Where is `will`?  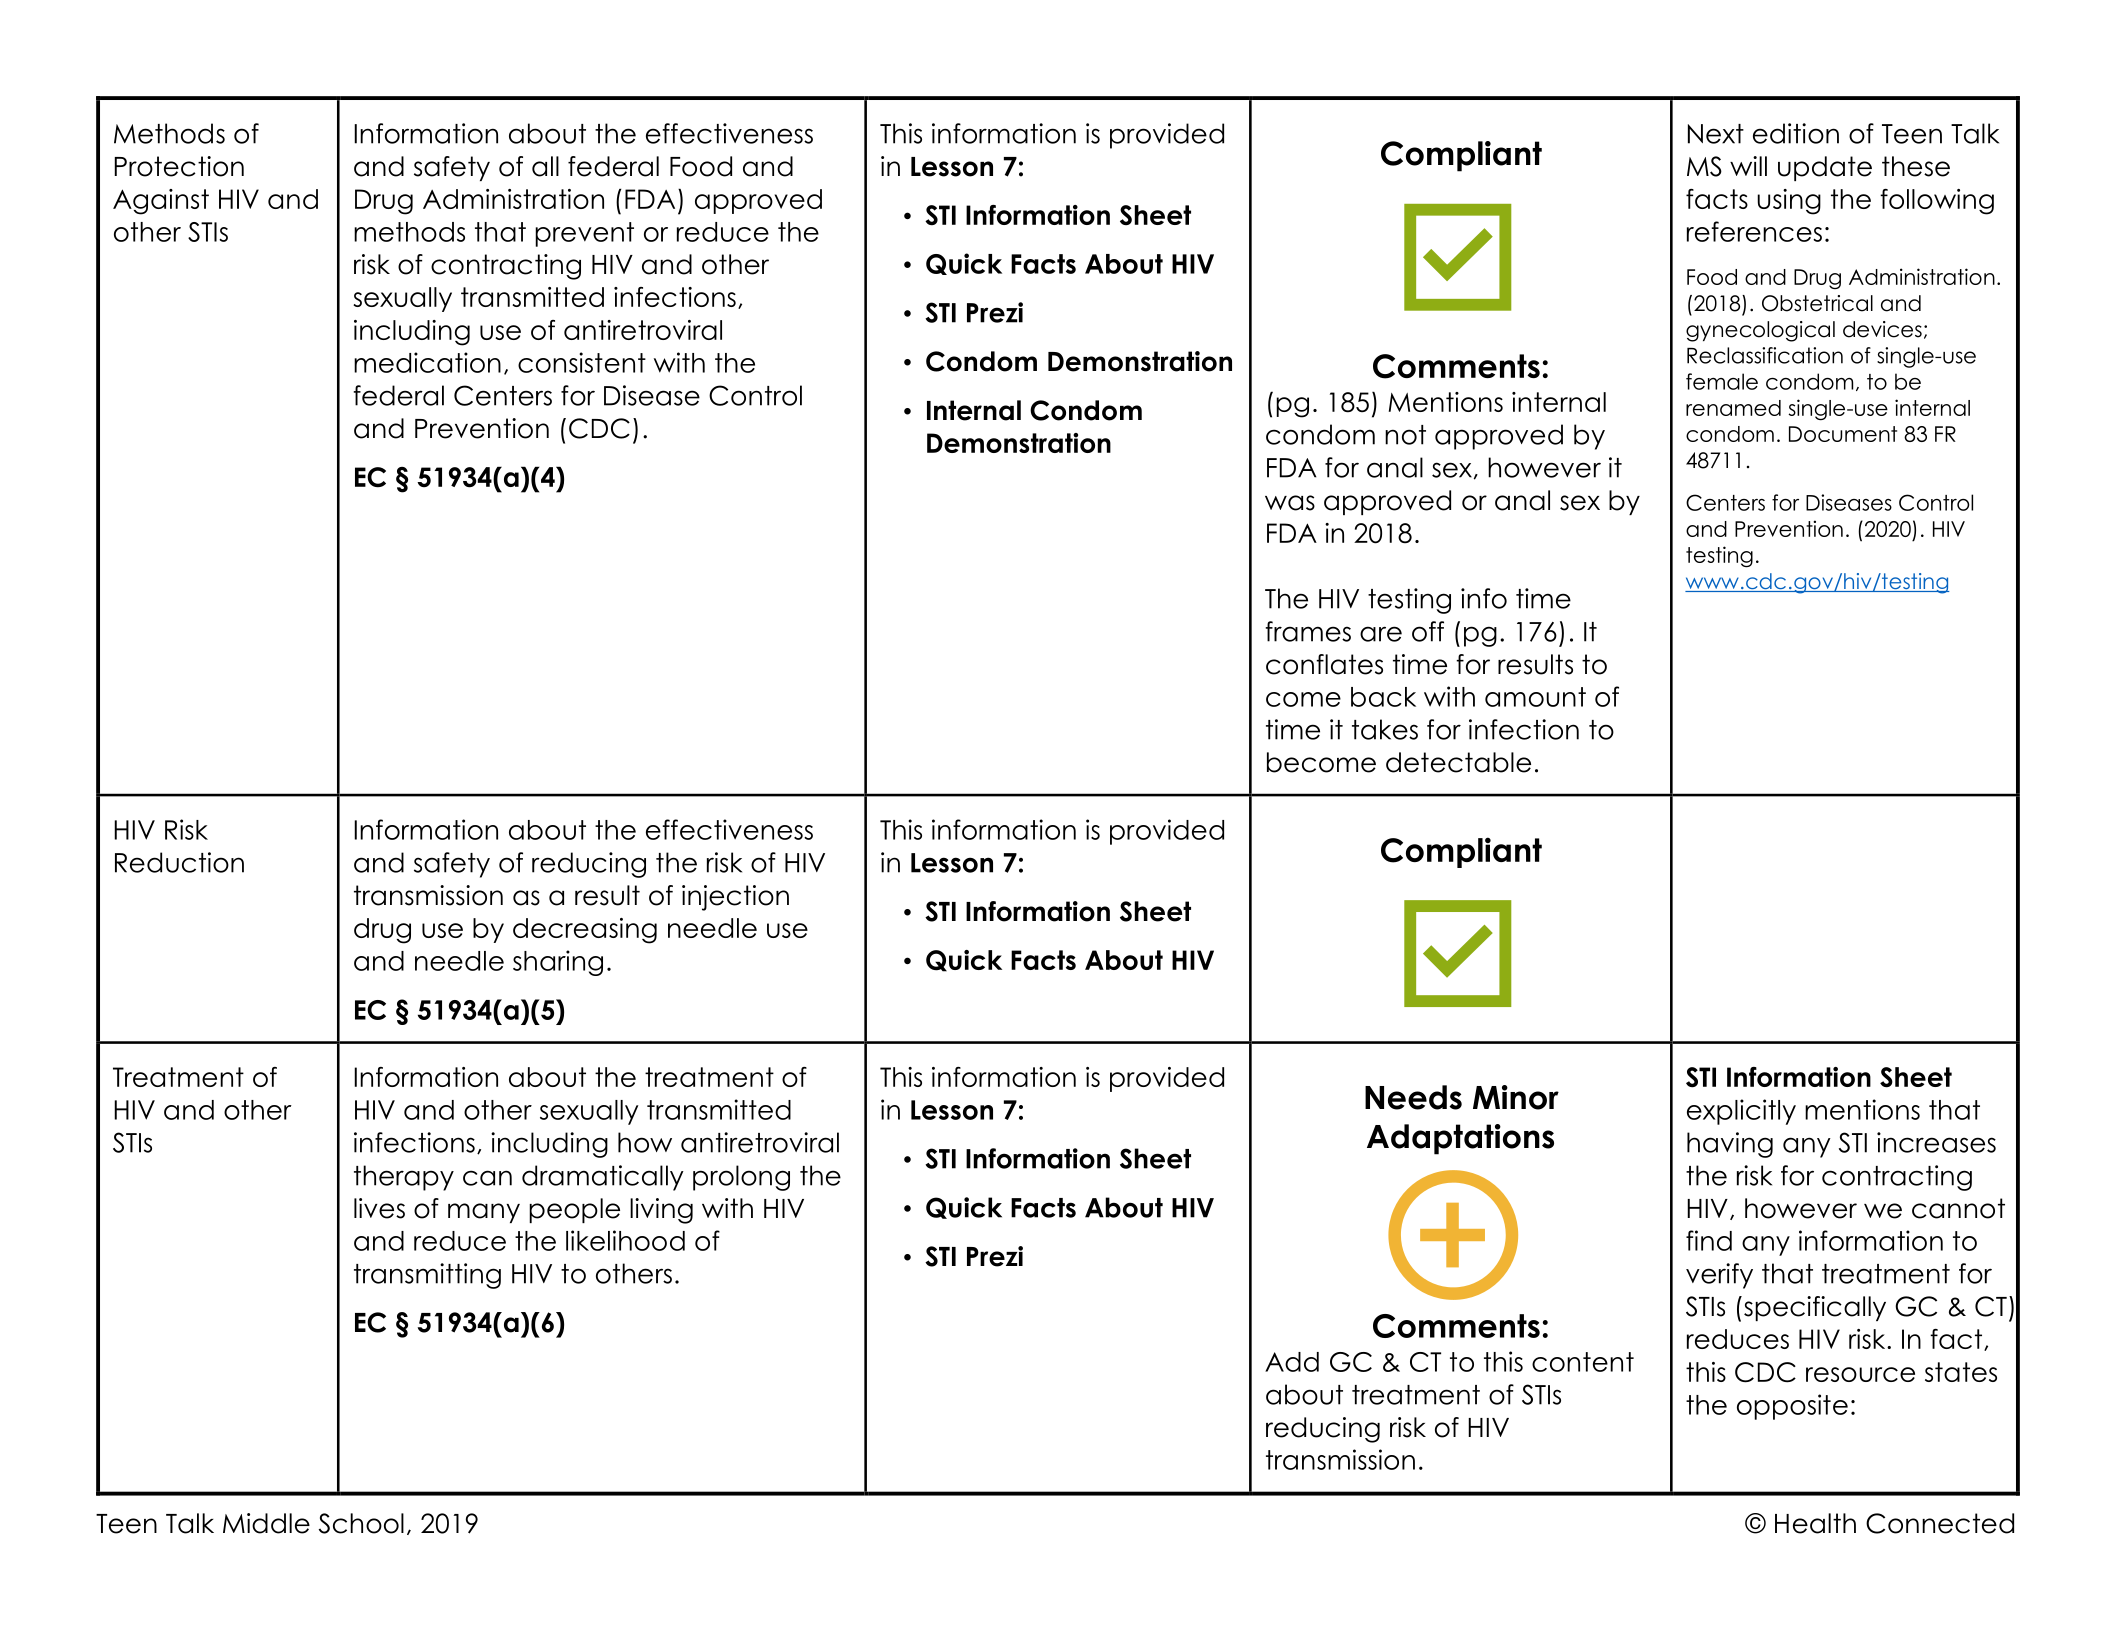
will is located at coordinates (1748, 166).
